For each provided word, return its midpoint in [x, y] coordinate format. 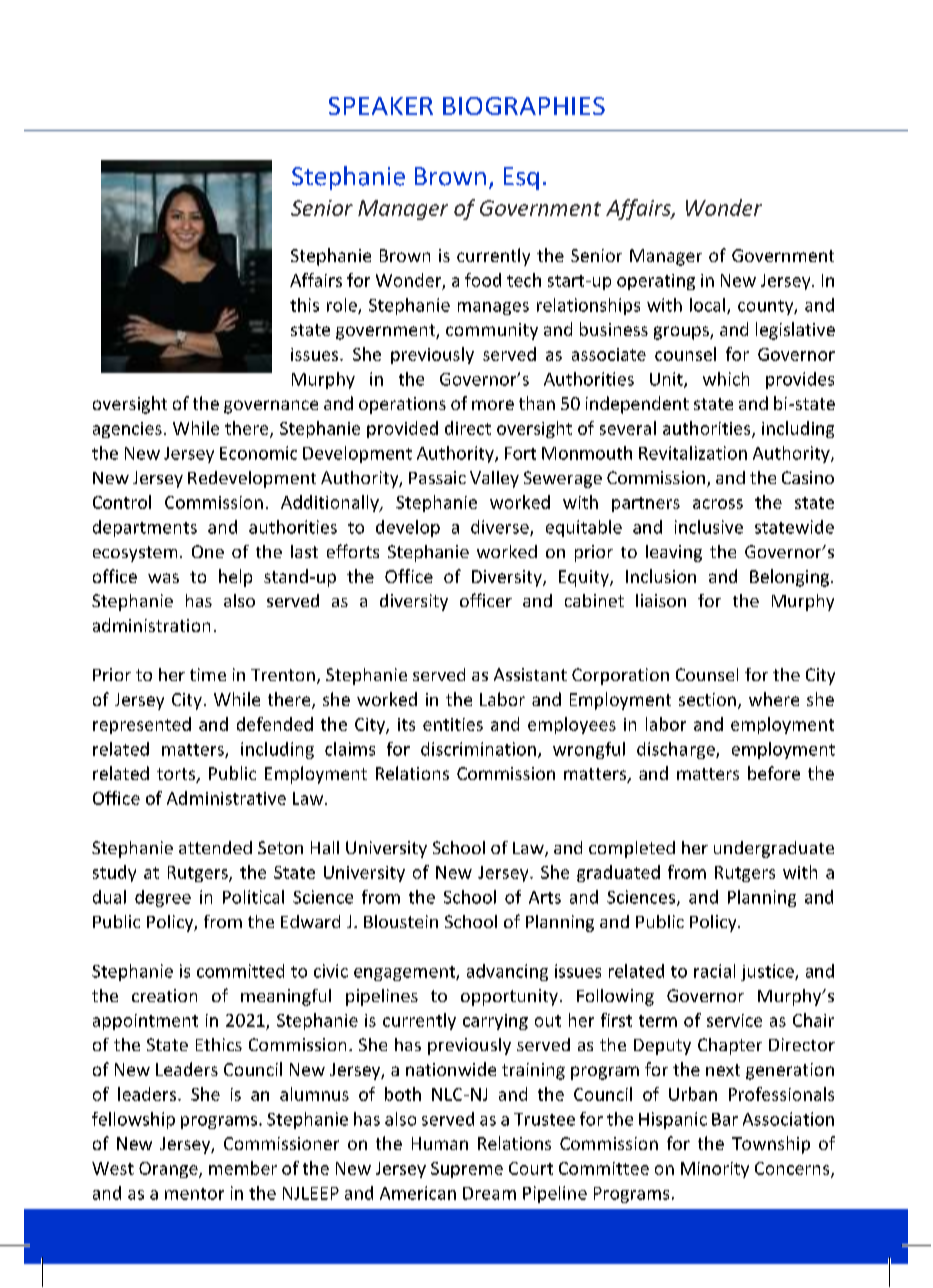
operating [656, 282]
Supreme [467, 1170]
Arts [545, 897]
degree [163, 898]
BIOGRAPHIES [524, 106]
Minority [715, 1170]
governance [271, 407]
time [208, 674]
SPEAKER [381, 106]
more [493, 405]
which [726, 379]
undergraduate [774, 849]
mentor [194, 1194]
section [707, 699]
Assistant [530, 674]
